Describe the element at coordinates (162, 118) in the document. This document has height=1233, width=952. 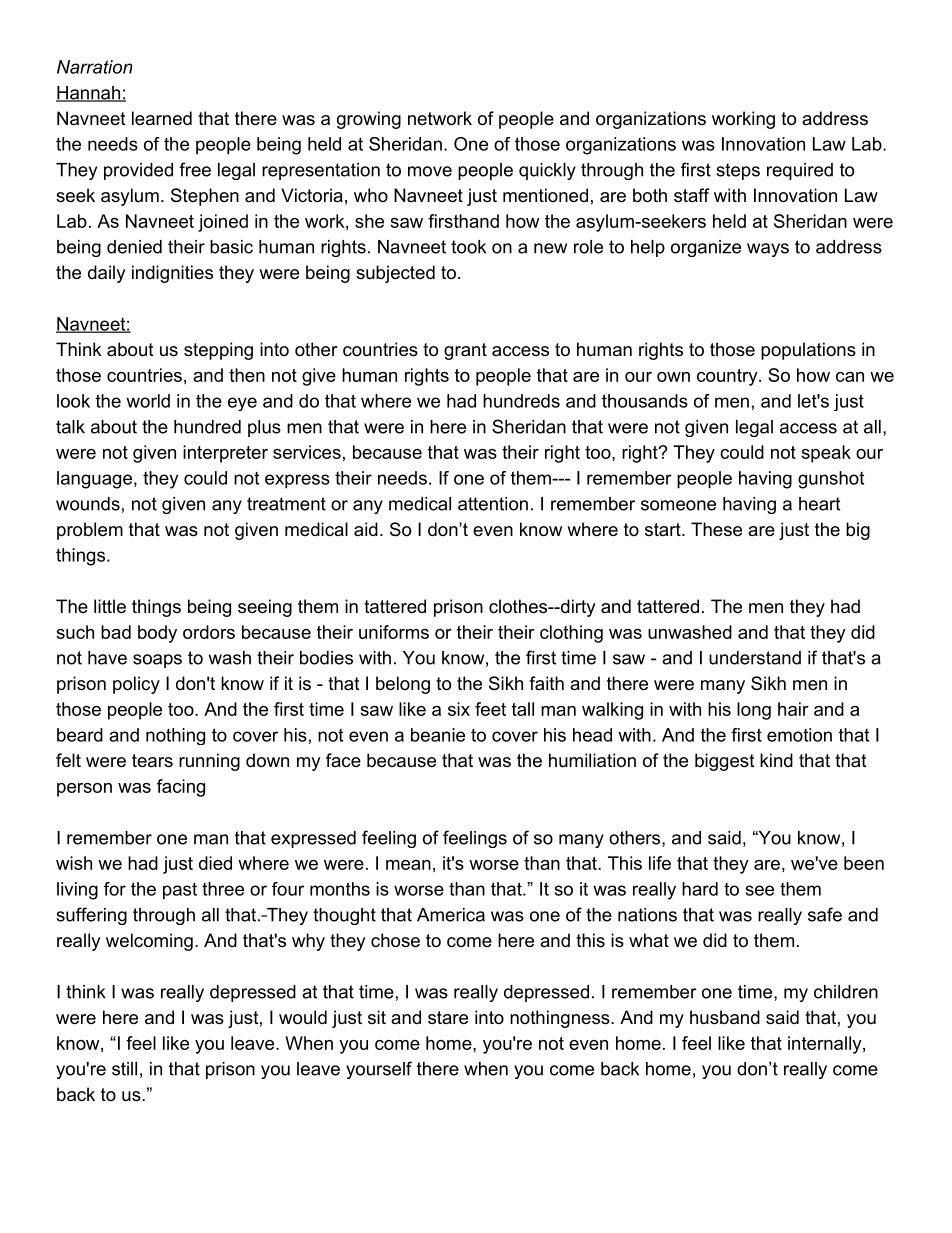
I see `learned` at that location.
